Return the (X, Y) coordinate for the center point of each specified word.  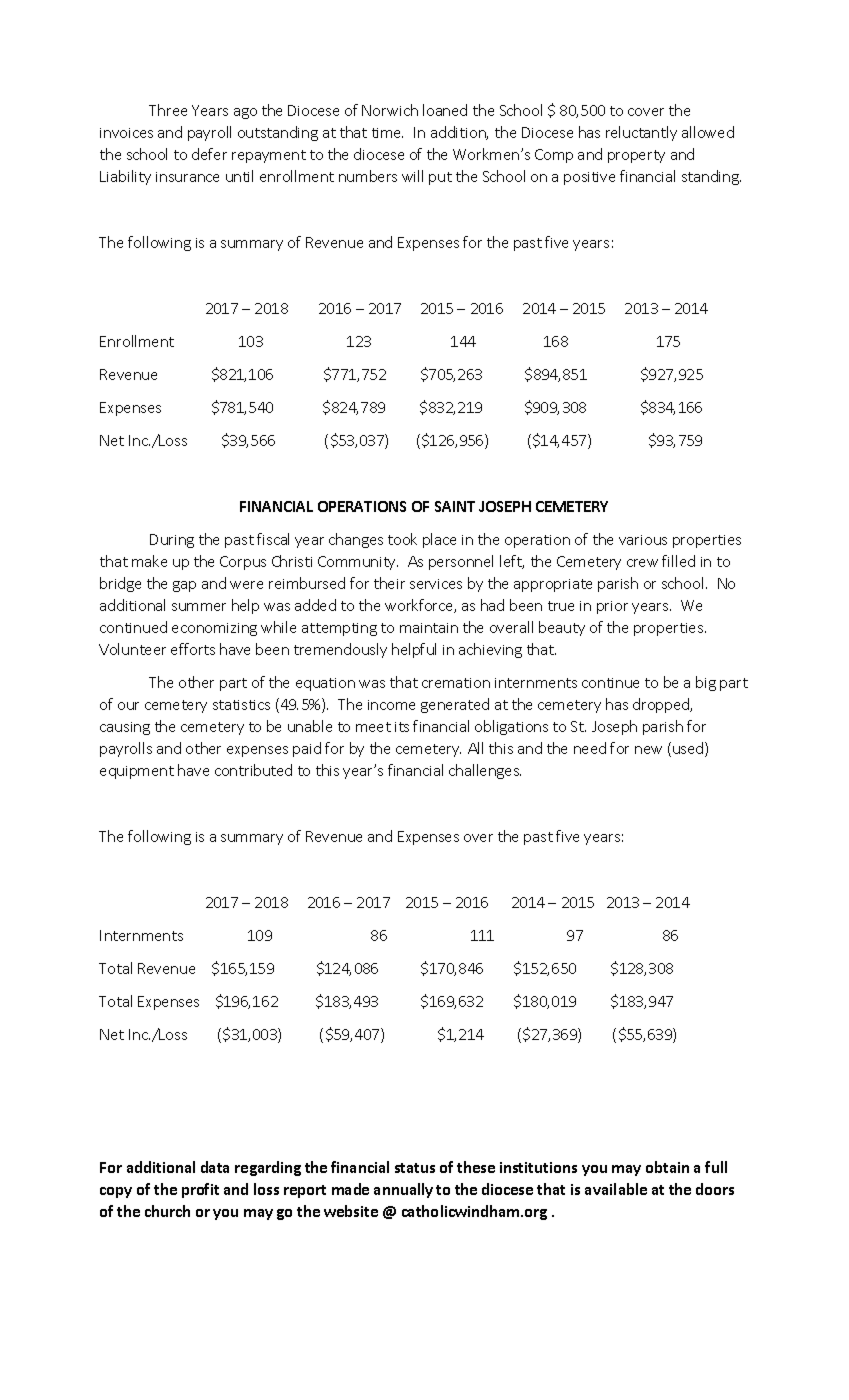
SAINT (455, 506)
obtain (667, 1167)
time (387, 133)
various (643, 540)
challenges (485, 771)
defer (209, 154)
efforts (193, 649)
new (648, 750)
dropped (662, 705)
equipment (137, 772)
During (172, 541)
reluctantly (641, 133)
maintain (429, 628)
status (415, 1168)
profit (200, 1190)
